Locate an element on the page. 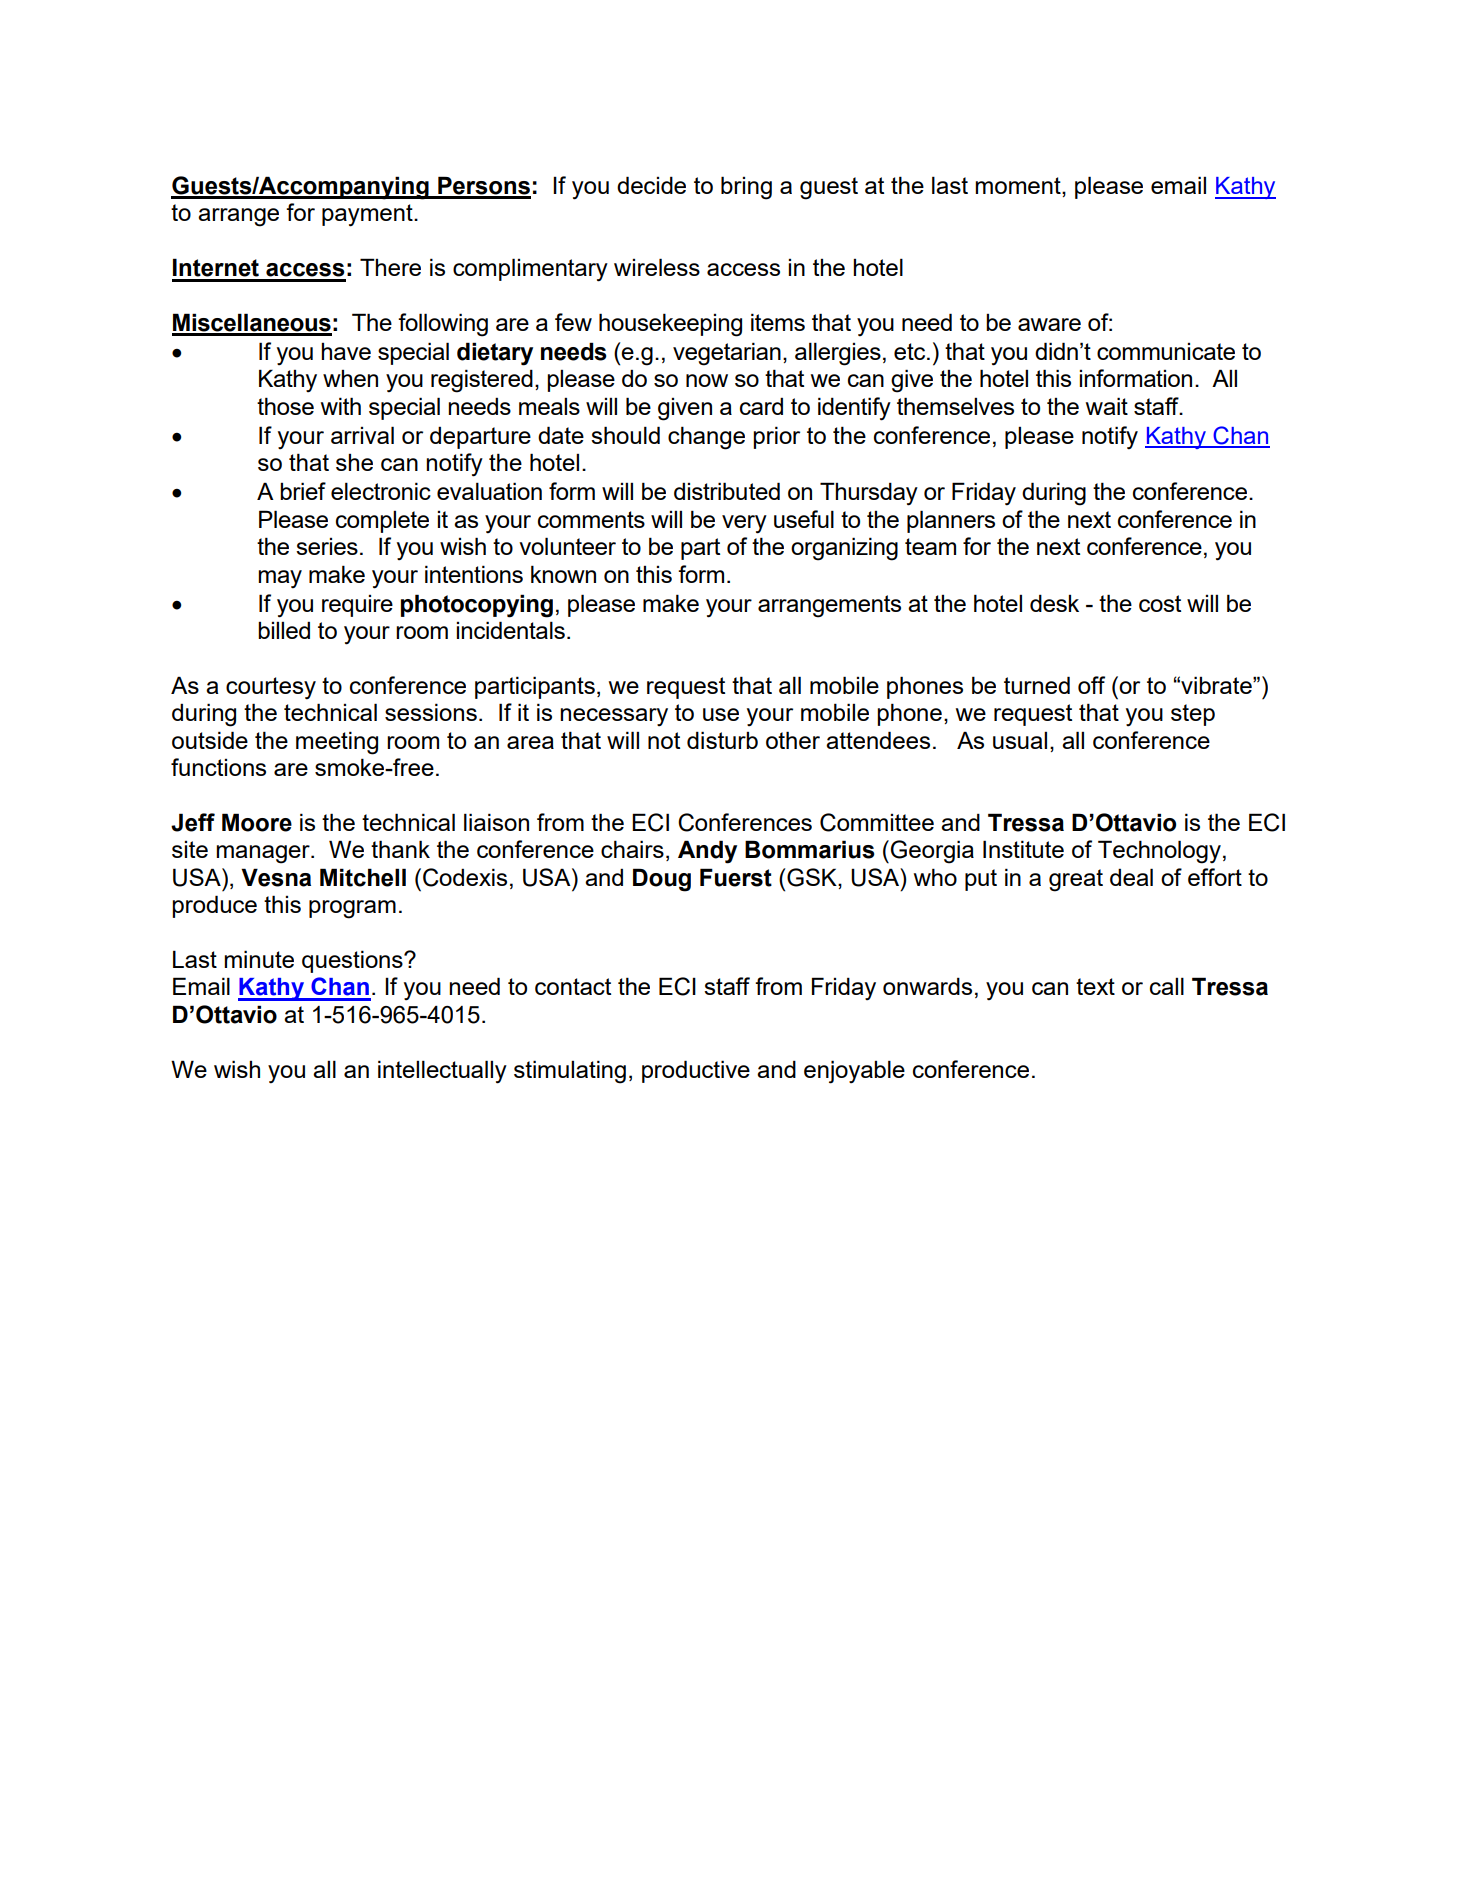  known is located at coordinates (563, 574).
